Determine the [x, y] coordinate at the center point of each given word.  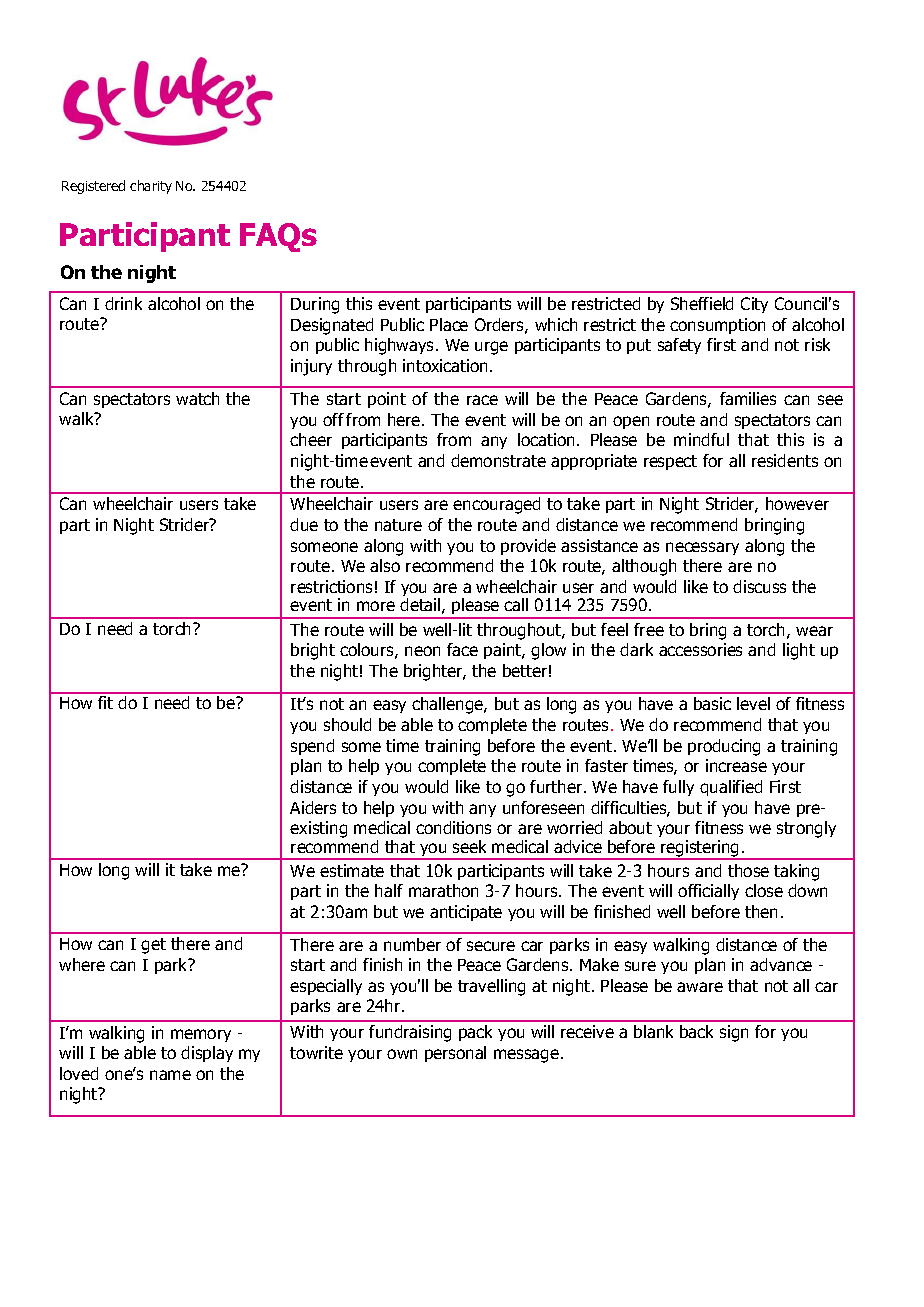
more [376, 606]
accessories [700, 649]
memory [201, 1035]
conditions [453, 827]
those [748, 870]
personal [455, 1054]
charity [151, 187]
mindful [701, 439]
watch [197, 398]
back [696, 1031]
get [153, 946]
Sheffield [702, 303]
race [482, 400]
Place [449, 324]
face [462, 649]
